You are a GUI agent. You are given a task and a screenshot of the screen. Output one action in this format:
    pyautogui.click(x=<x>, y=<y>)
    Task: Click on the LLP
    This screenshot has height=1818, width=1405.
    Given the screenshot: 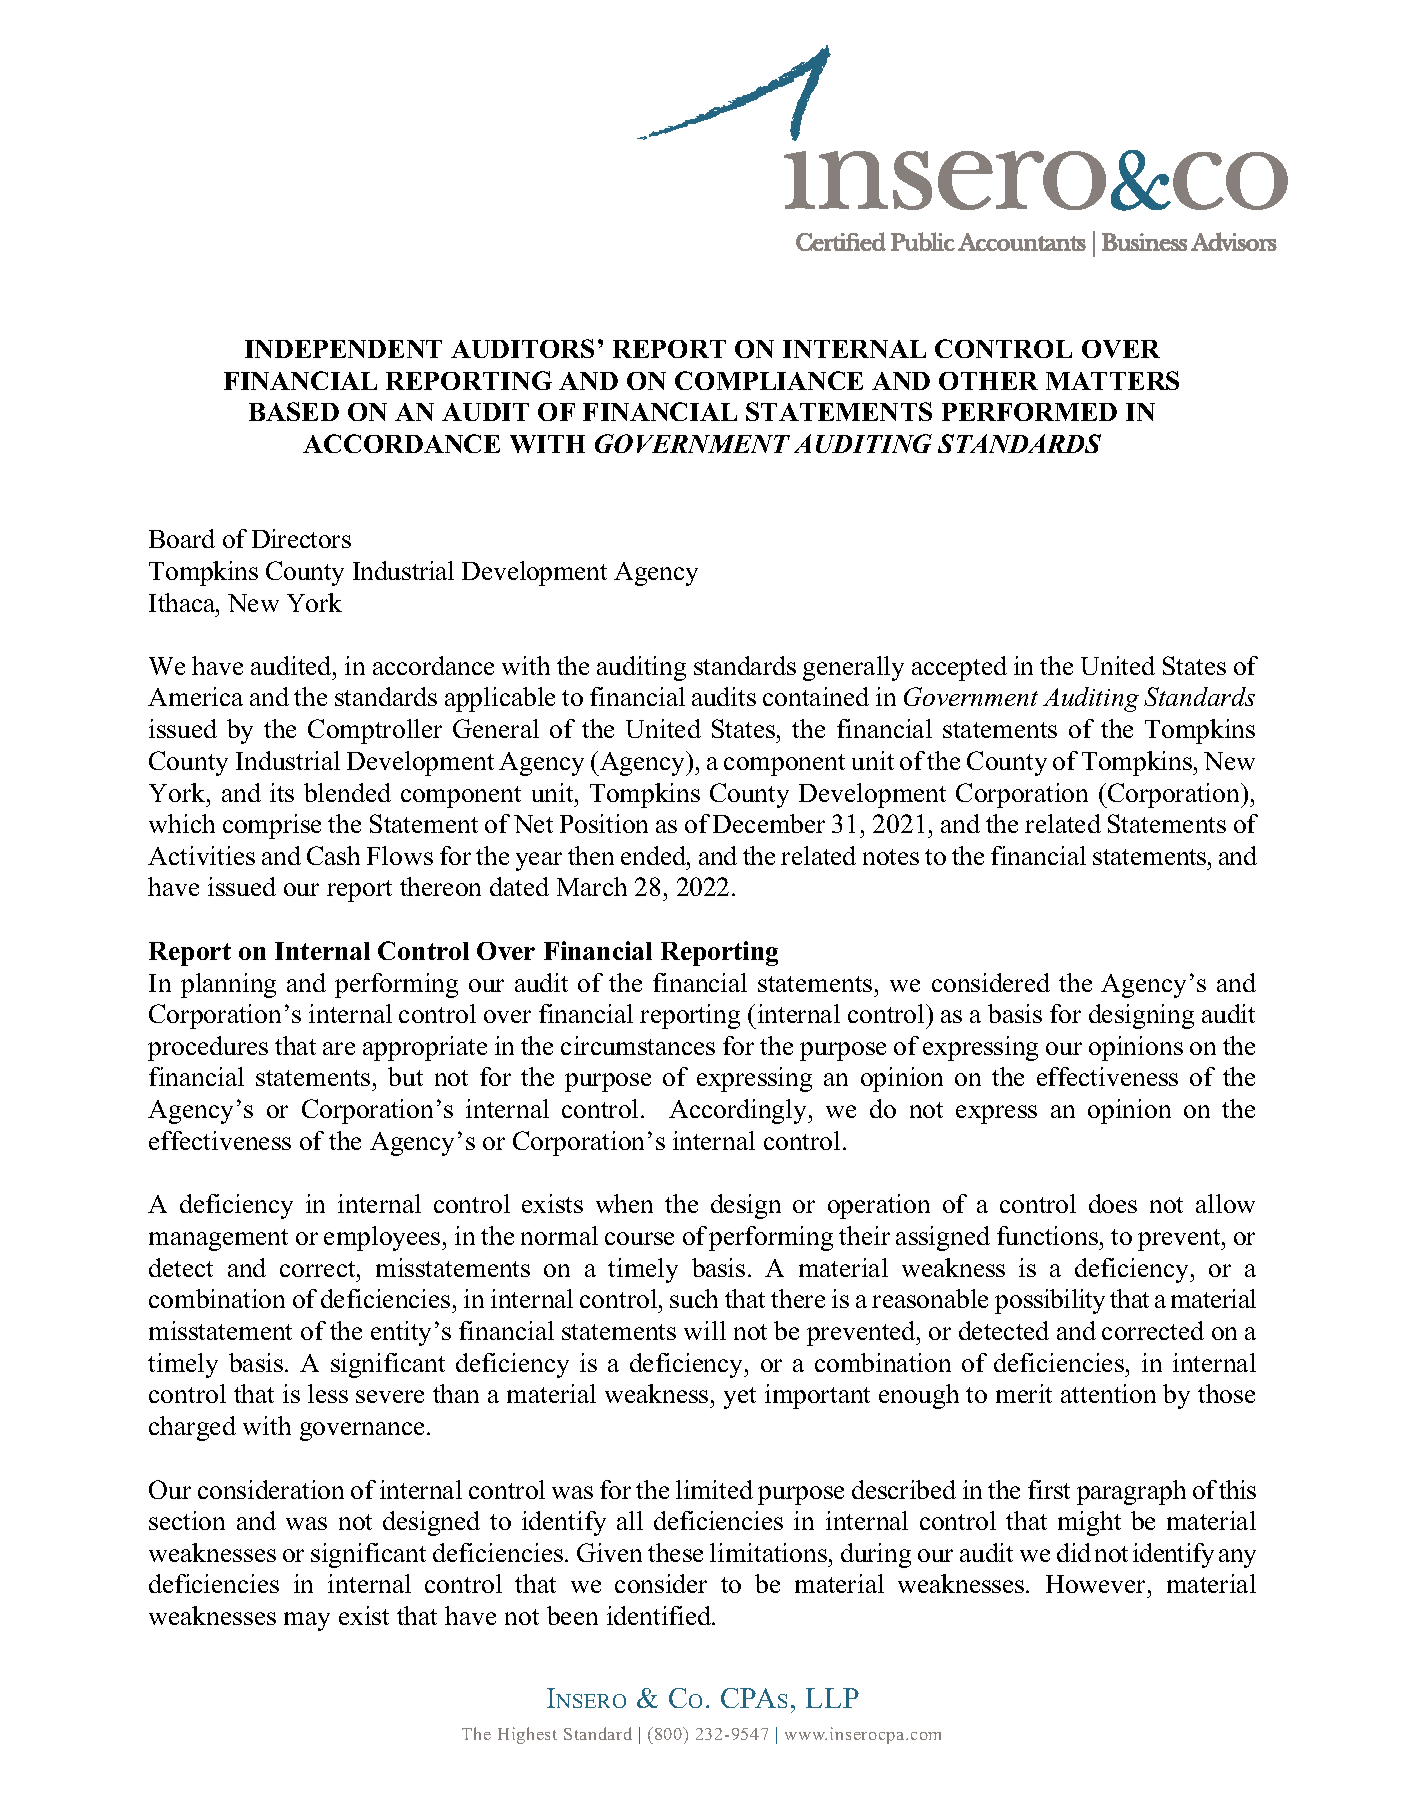 What is the action you would take?
    pyautogui.click(x=832, y=1698)
